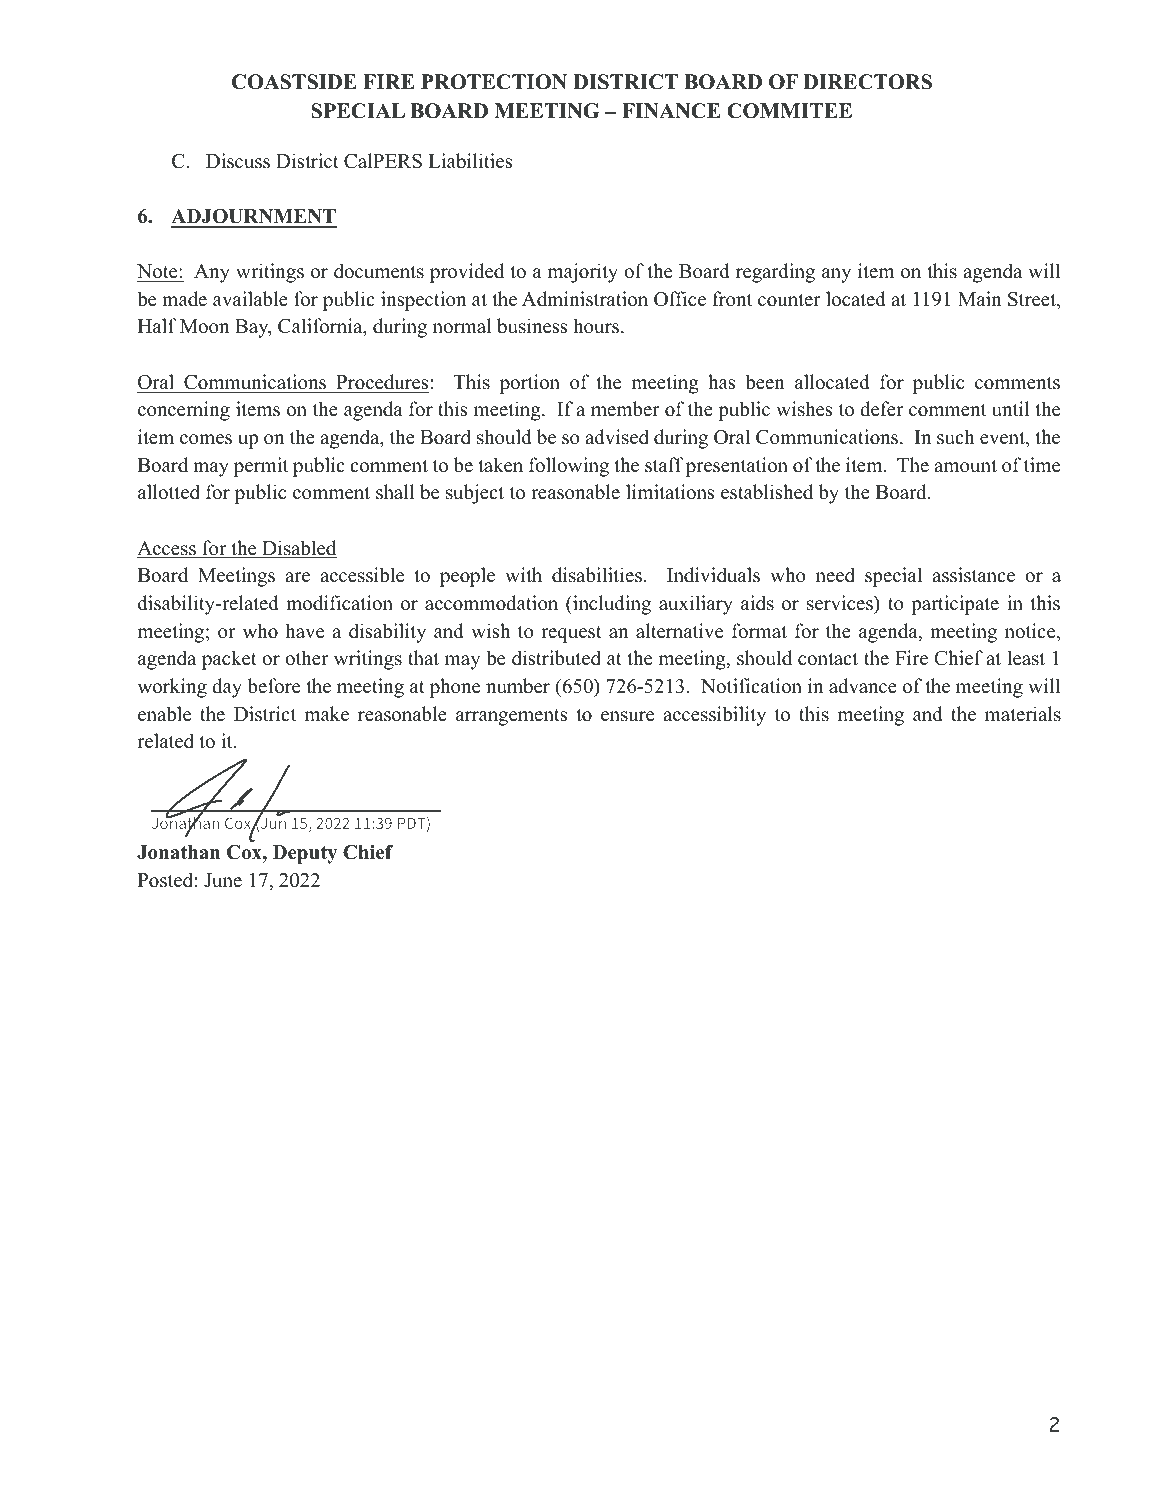 The height and width of the image is (1505, 1163). Describe the element at coordinates (671, 111) in the image. I see `FINANCE` at that location.
